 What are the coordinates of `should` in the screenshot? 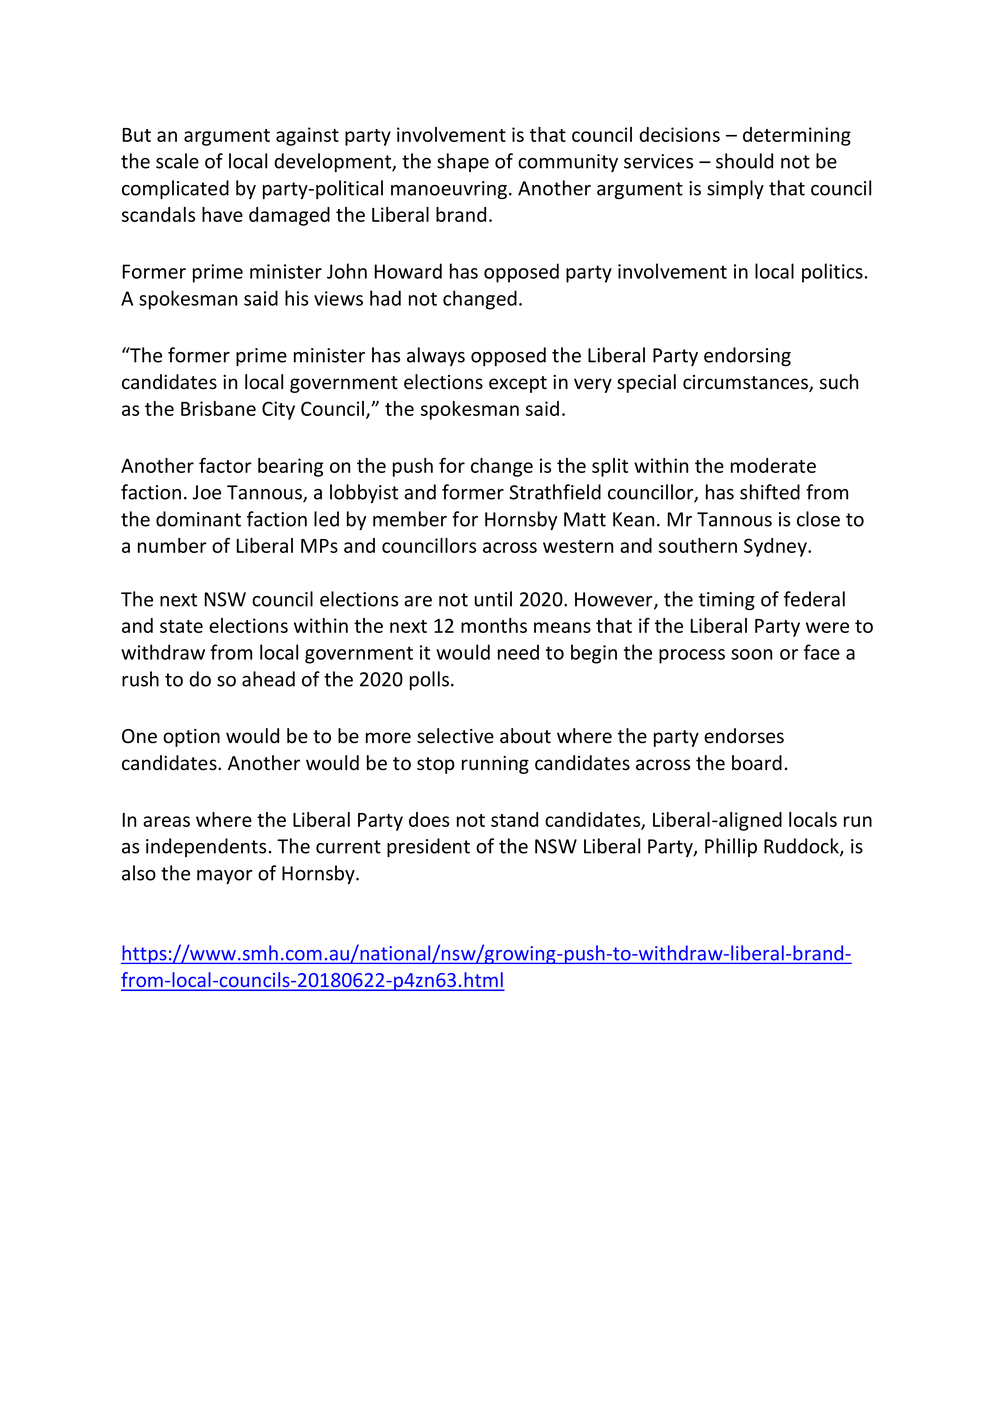 It's located at (744, 161).
